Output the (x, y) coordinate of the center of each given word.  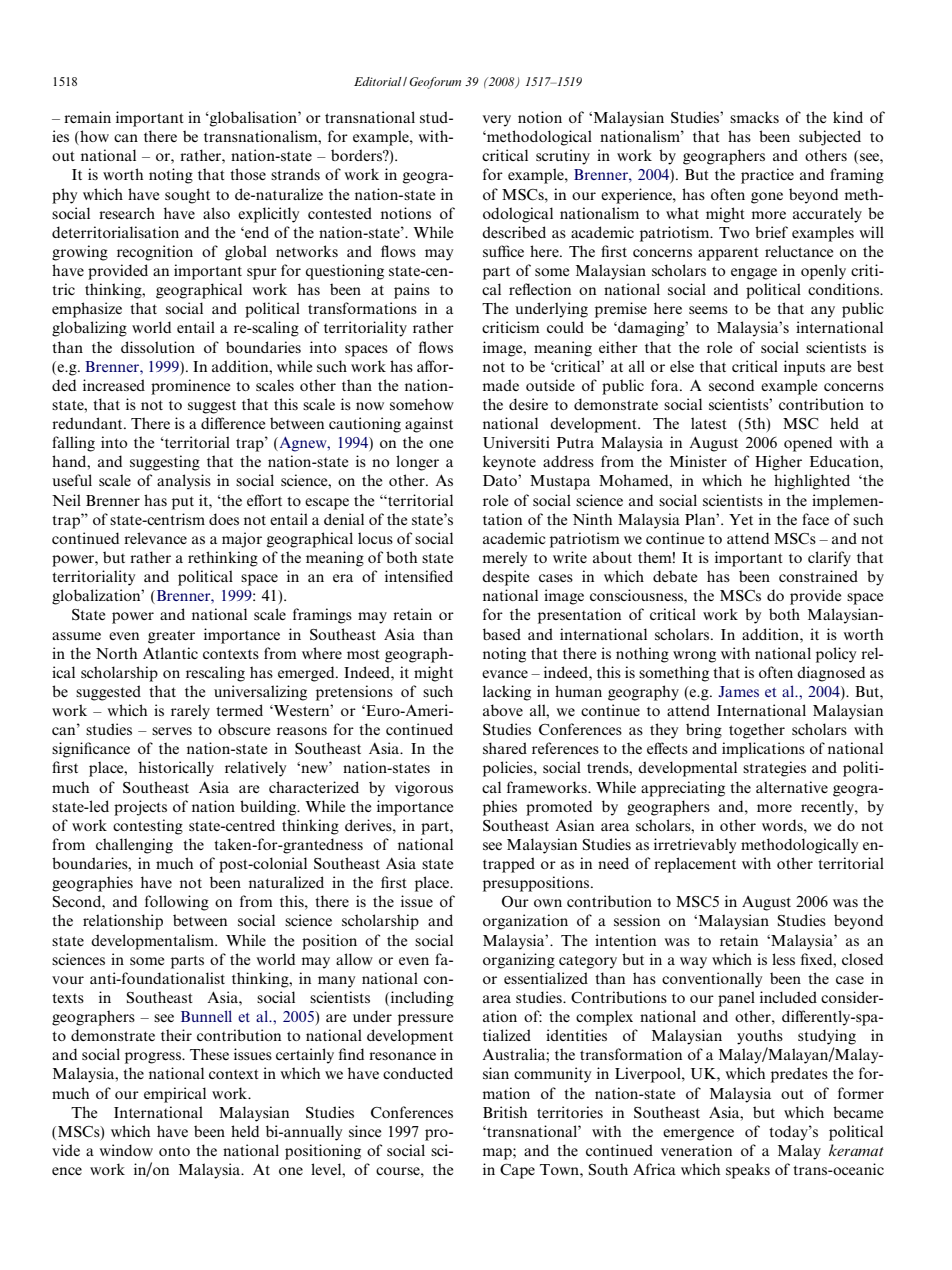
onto (174, 1151)
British (505, 1112)
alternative (792, 787)
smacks (754, 117)
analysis (184, 482)
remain (87, 117)
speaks (748, 1171)
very (497, 121)
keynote (509, 463)
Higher (778, 463)
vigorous (424, 789)
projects (140, 808)
